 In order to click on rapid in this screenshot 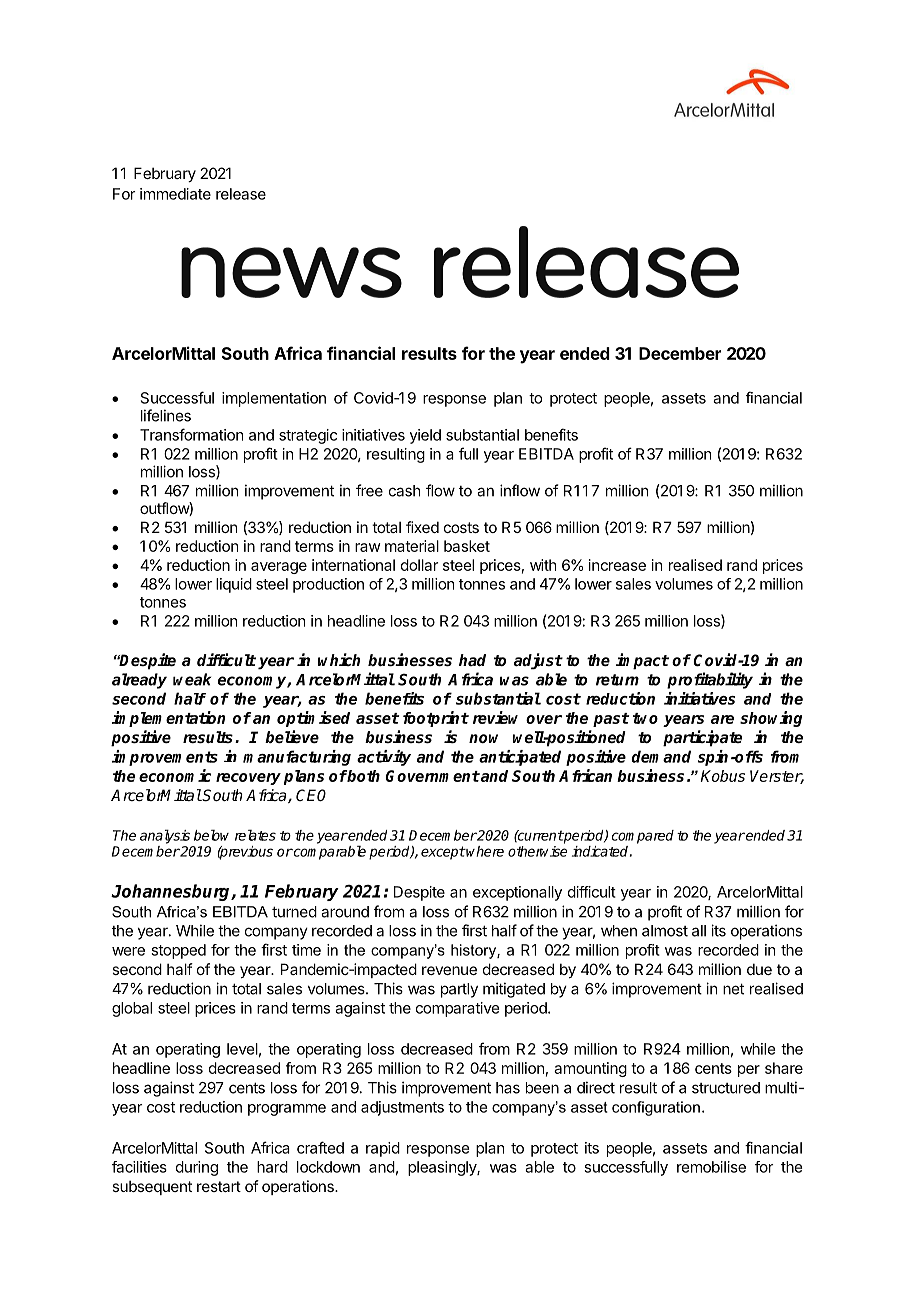, I will do `click(383, 1149)`.
